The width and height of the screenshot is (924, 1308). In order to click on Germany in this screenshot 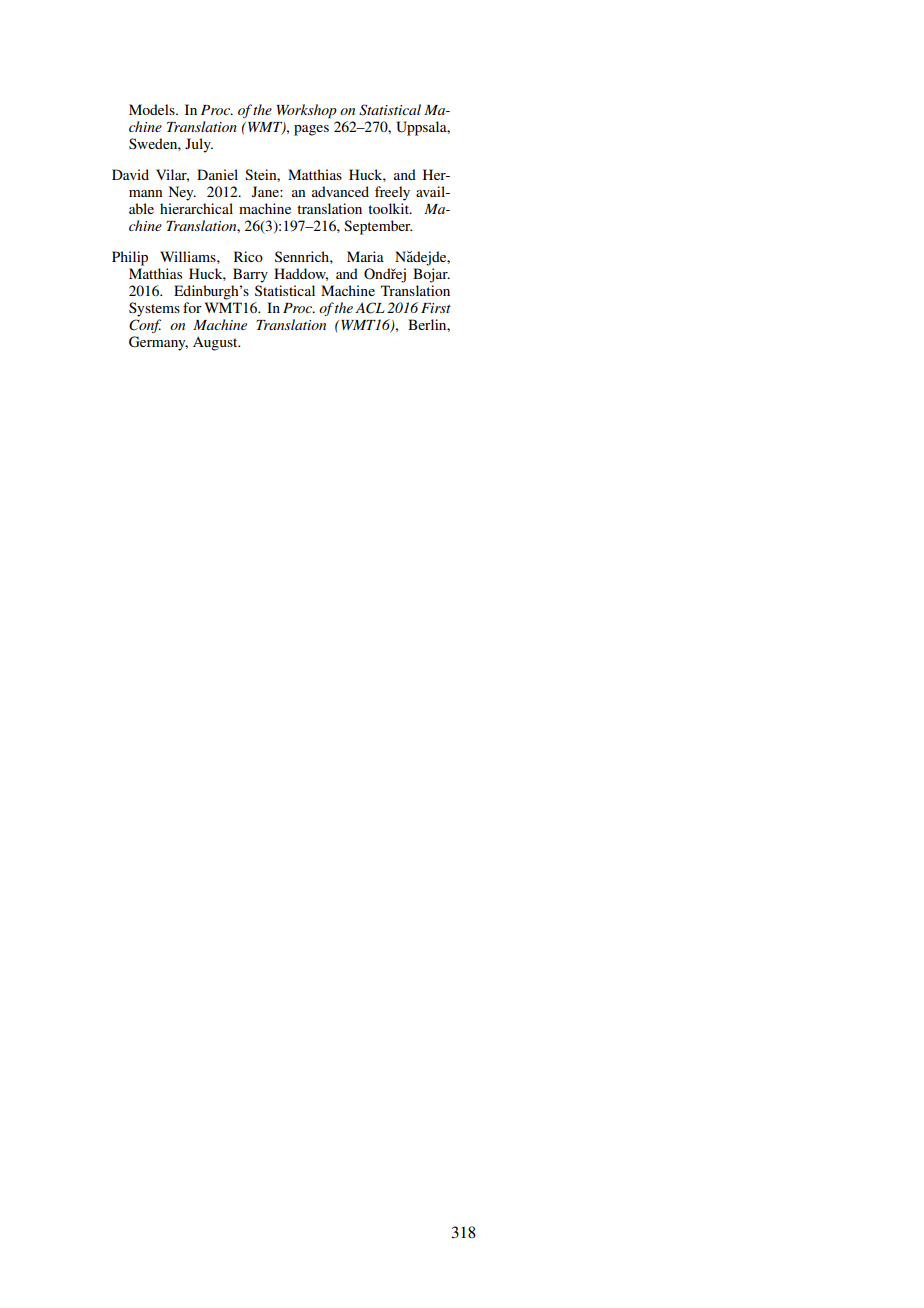, I will do `click(158, 343)`.
